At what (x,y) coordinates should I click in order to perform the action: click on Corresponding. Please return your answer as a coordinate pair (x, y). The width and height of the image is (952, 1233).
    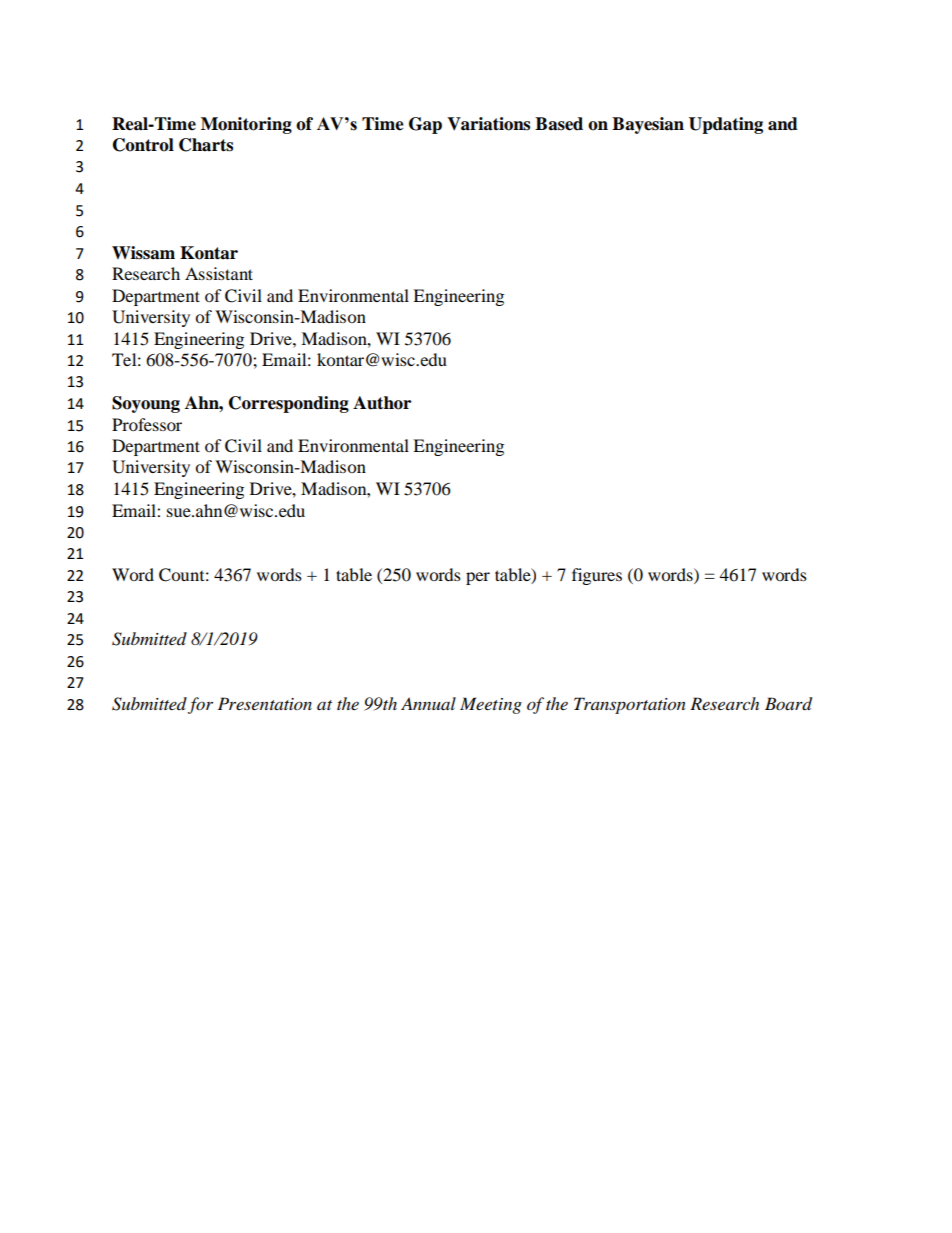
    Looking at the image, I should click on (289, 404).
